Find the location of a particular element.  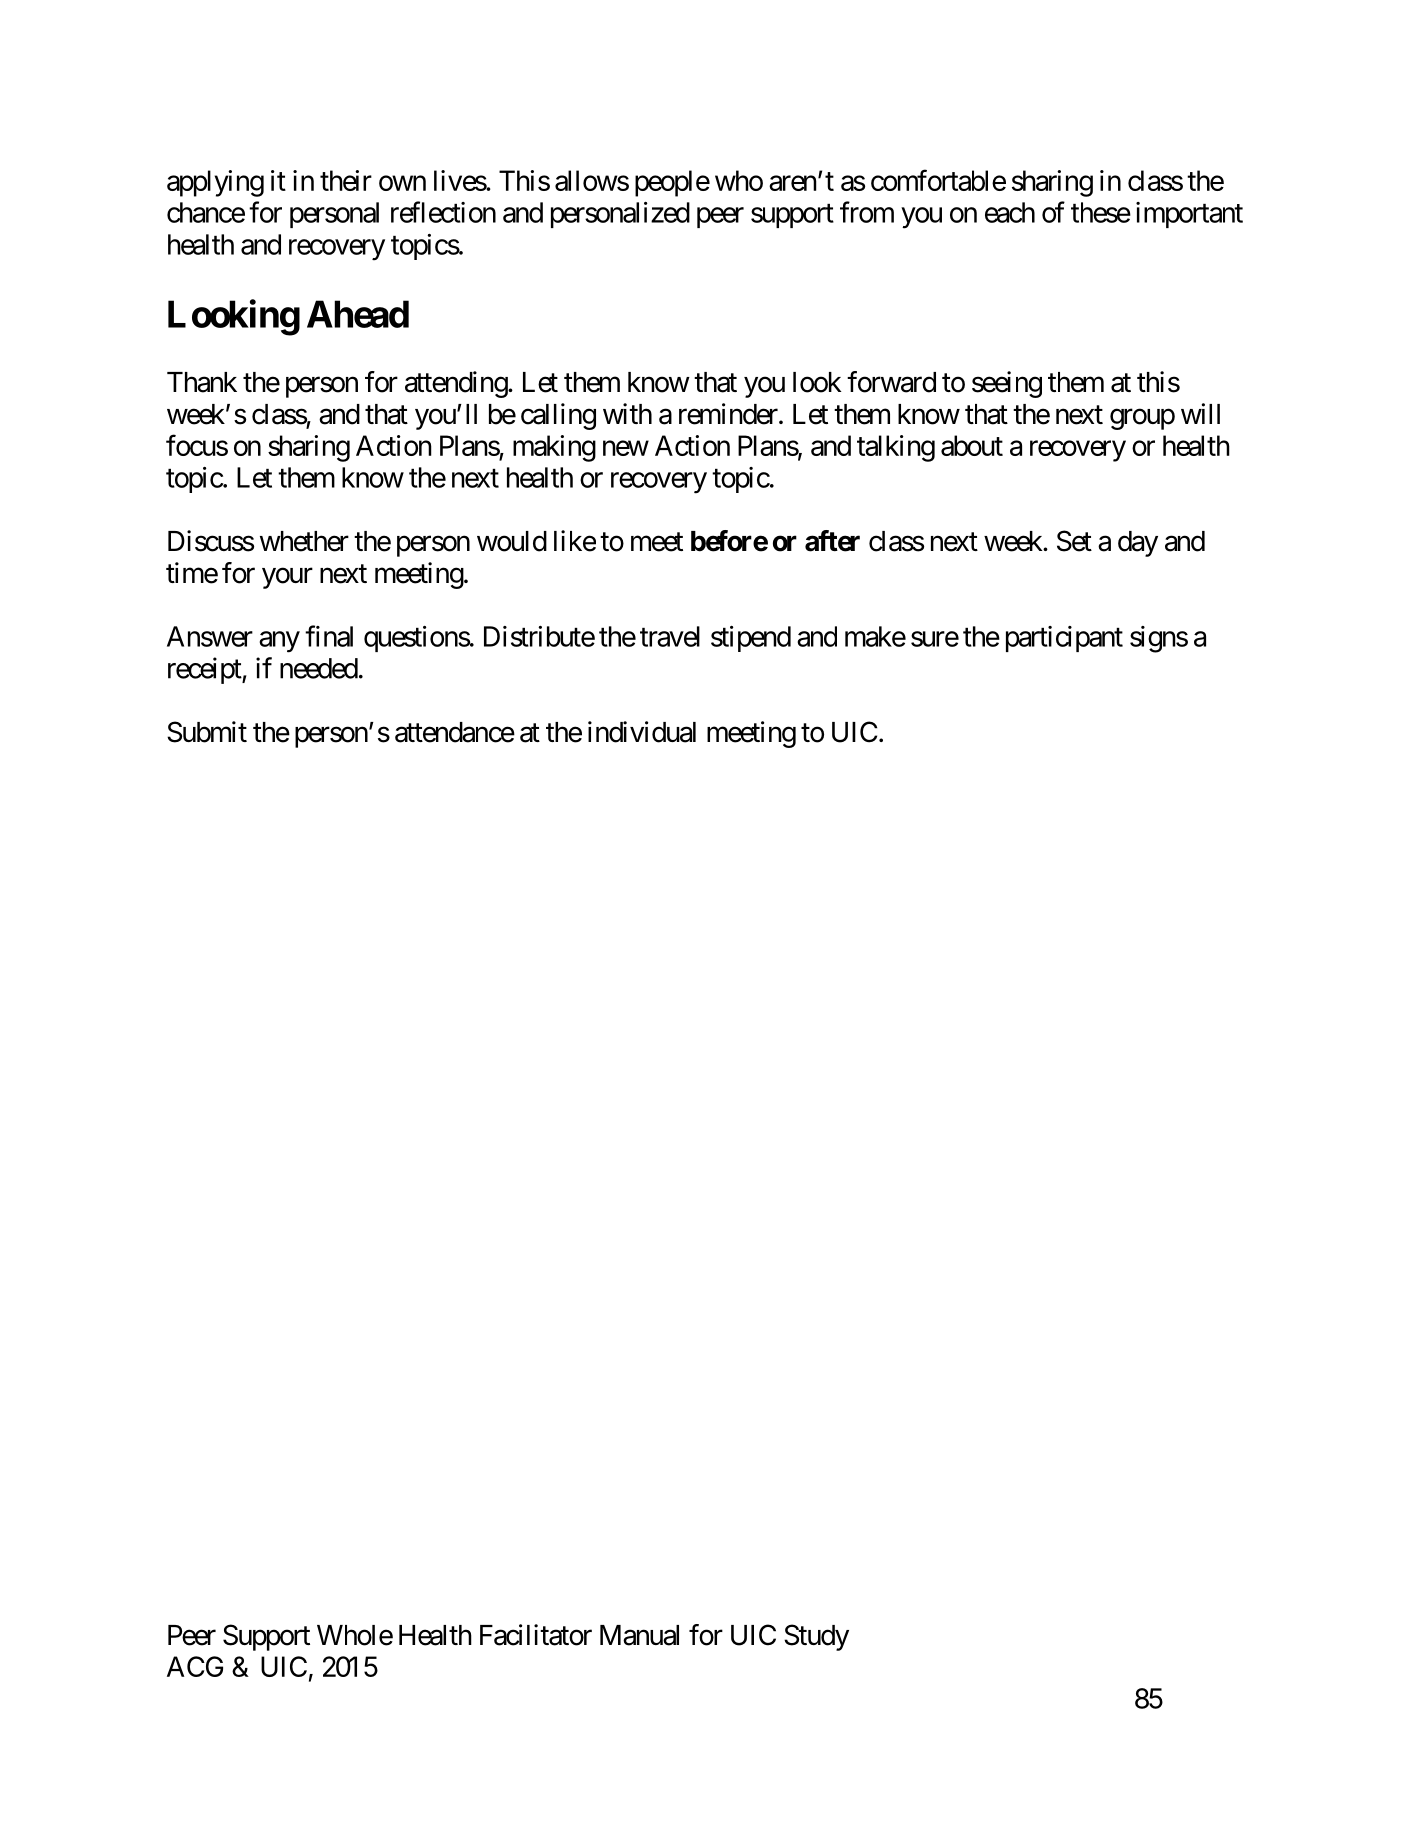

each is located at coordinates (1010, 212).
